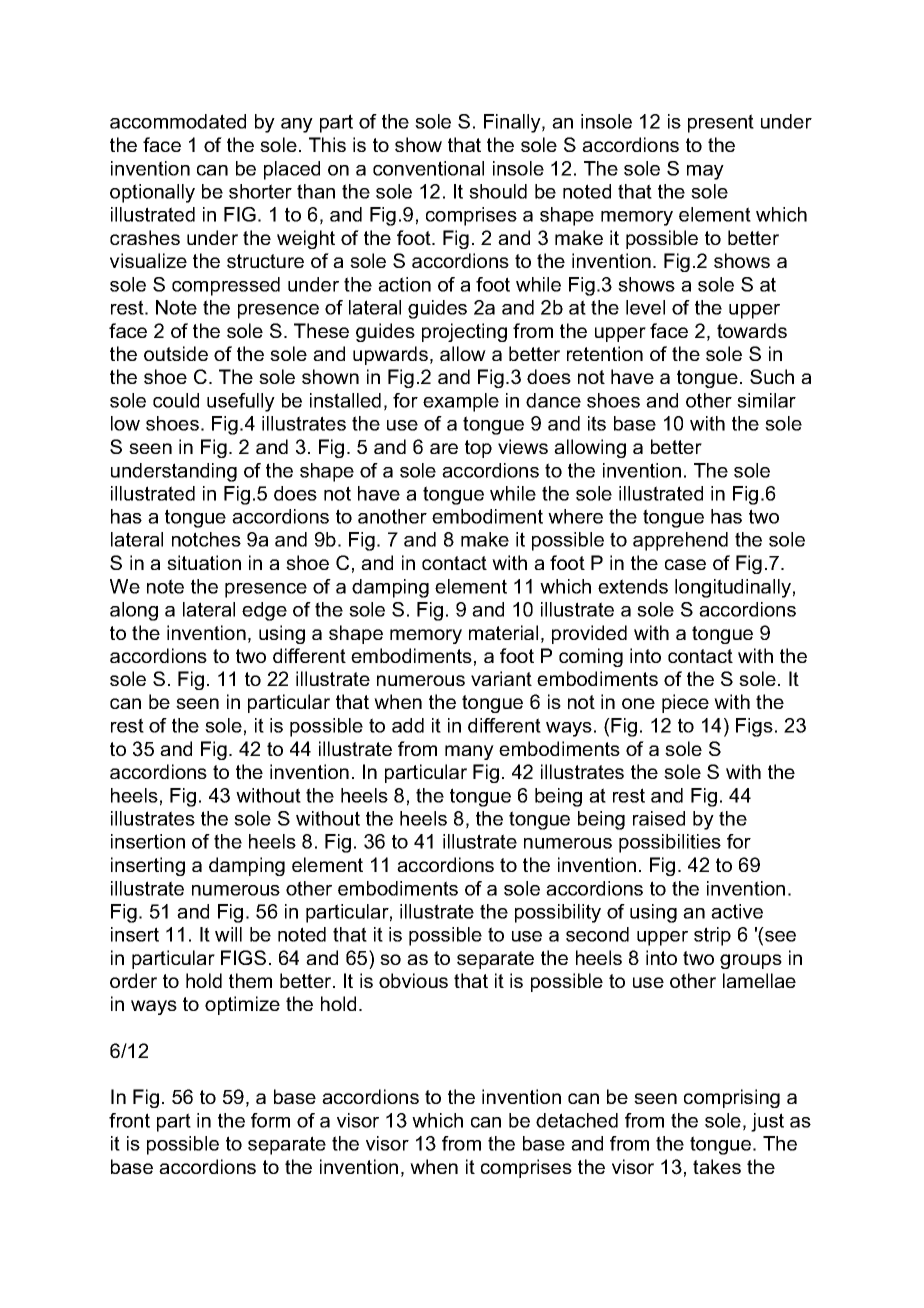  What do you see at coordinates (178, 121) in the image?
I see `accommodated` at bounding box center [178, 121].
